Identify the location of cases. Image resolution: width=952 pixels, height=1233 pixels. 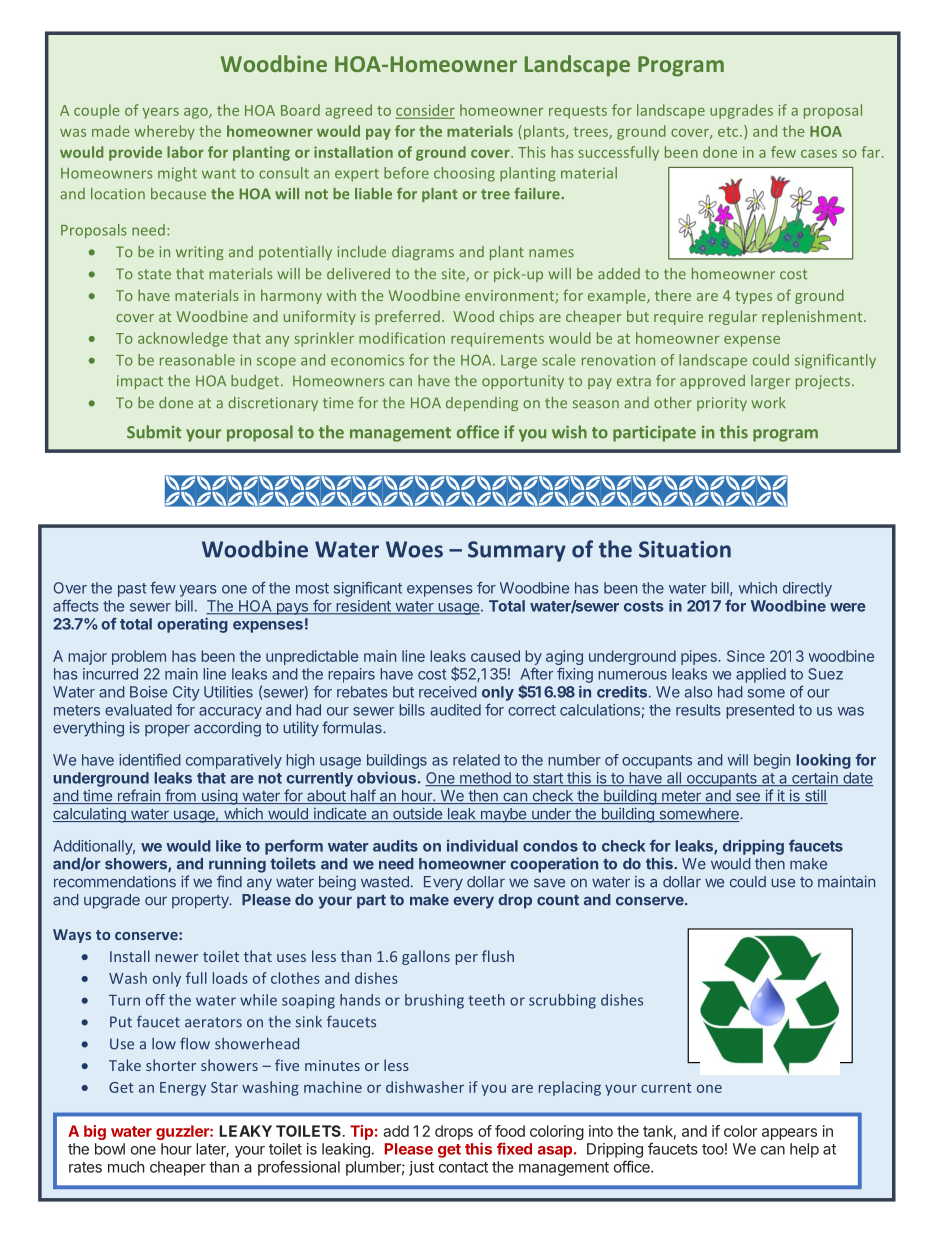
(819, 154).
